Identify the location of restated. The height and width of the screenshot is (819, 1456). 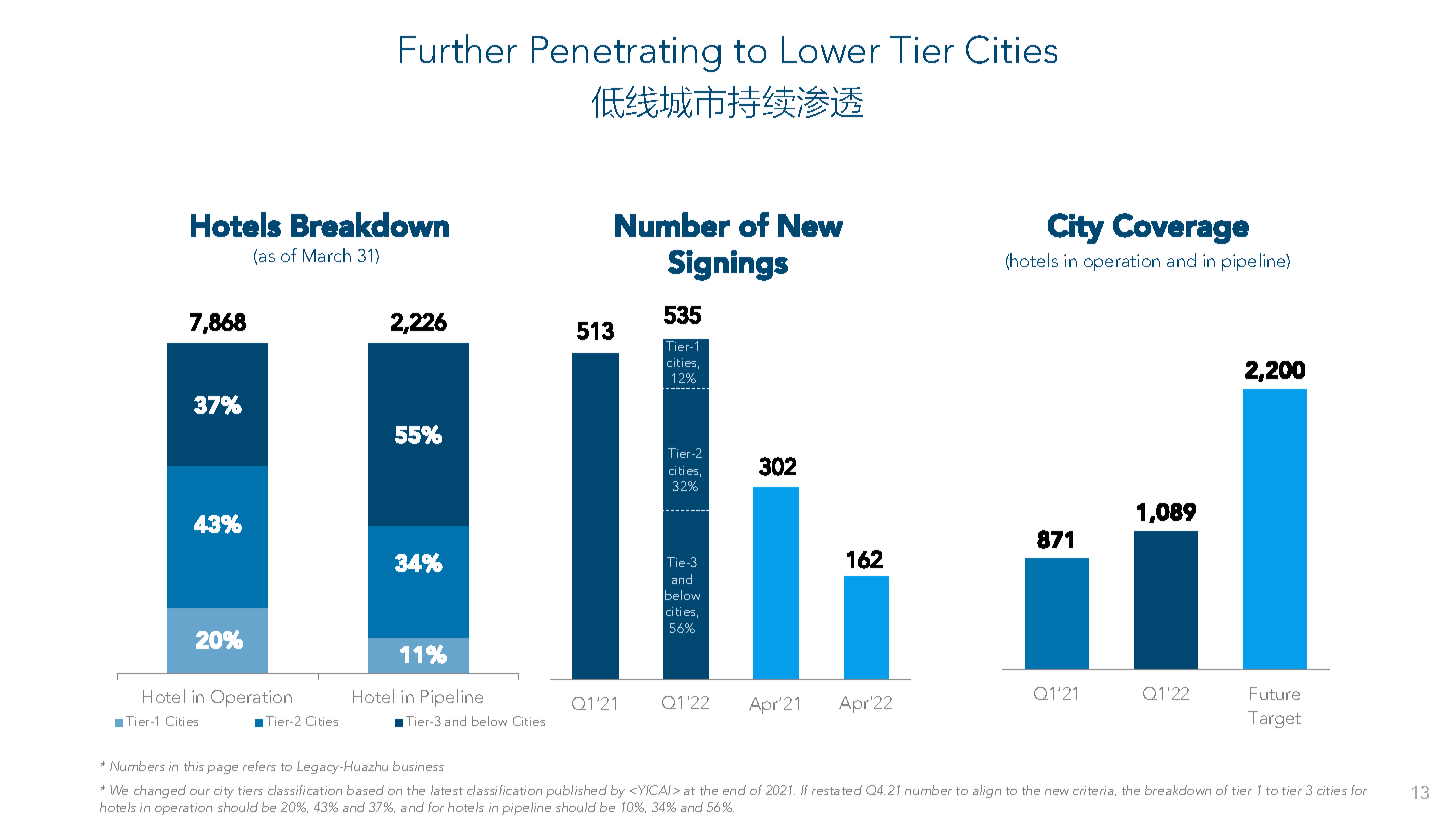
(837, 790).
